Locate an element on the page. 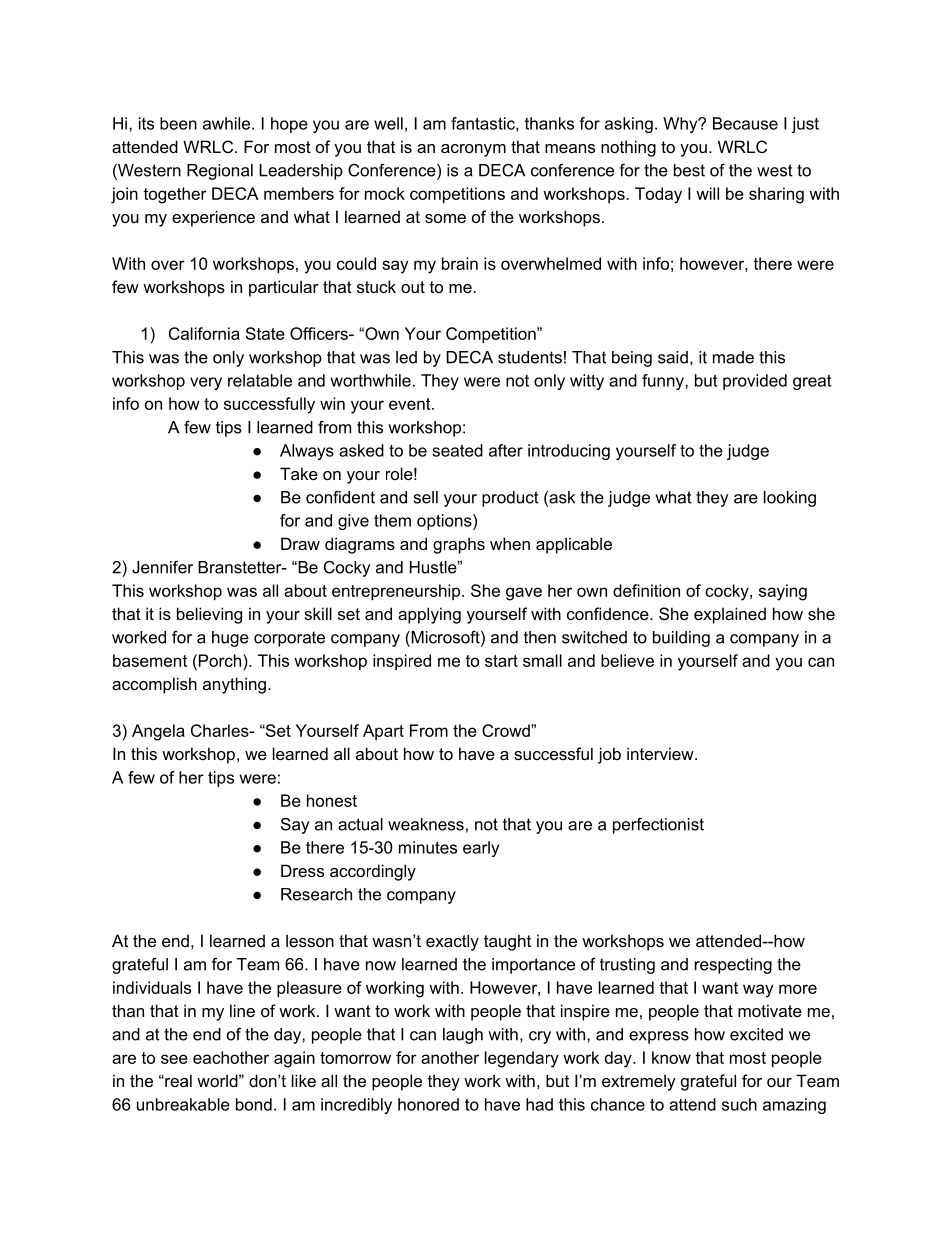 Image resolution: width=952 pixels, height=1233 pixels. real is located at coordinates (177, 1080).
